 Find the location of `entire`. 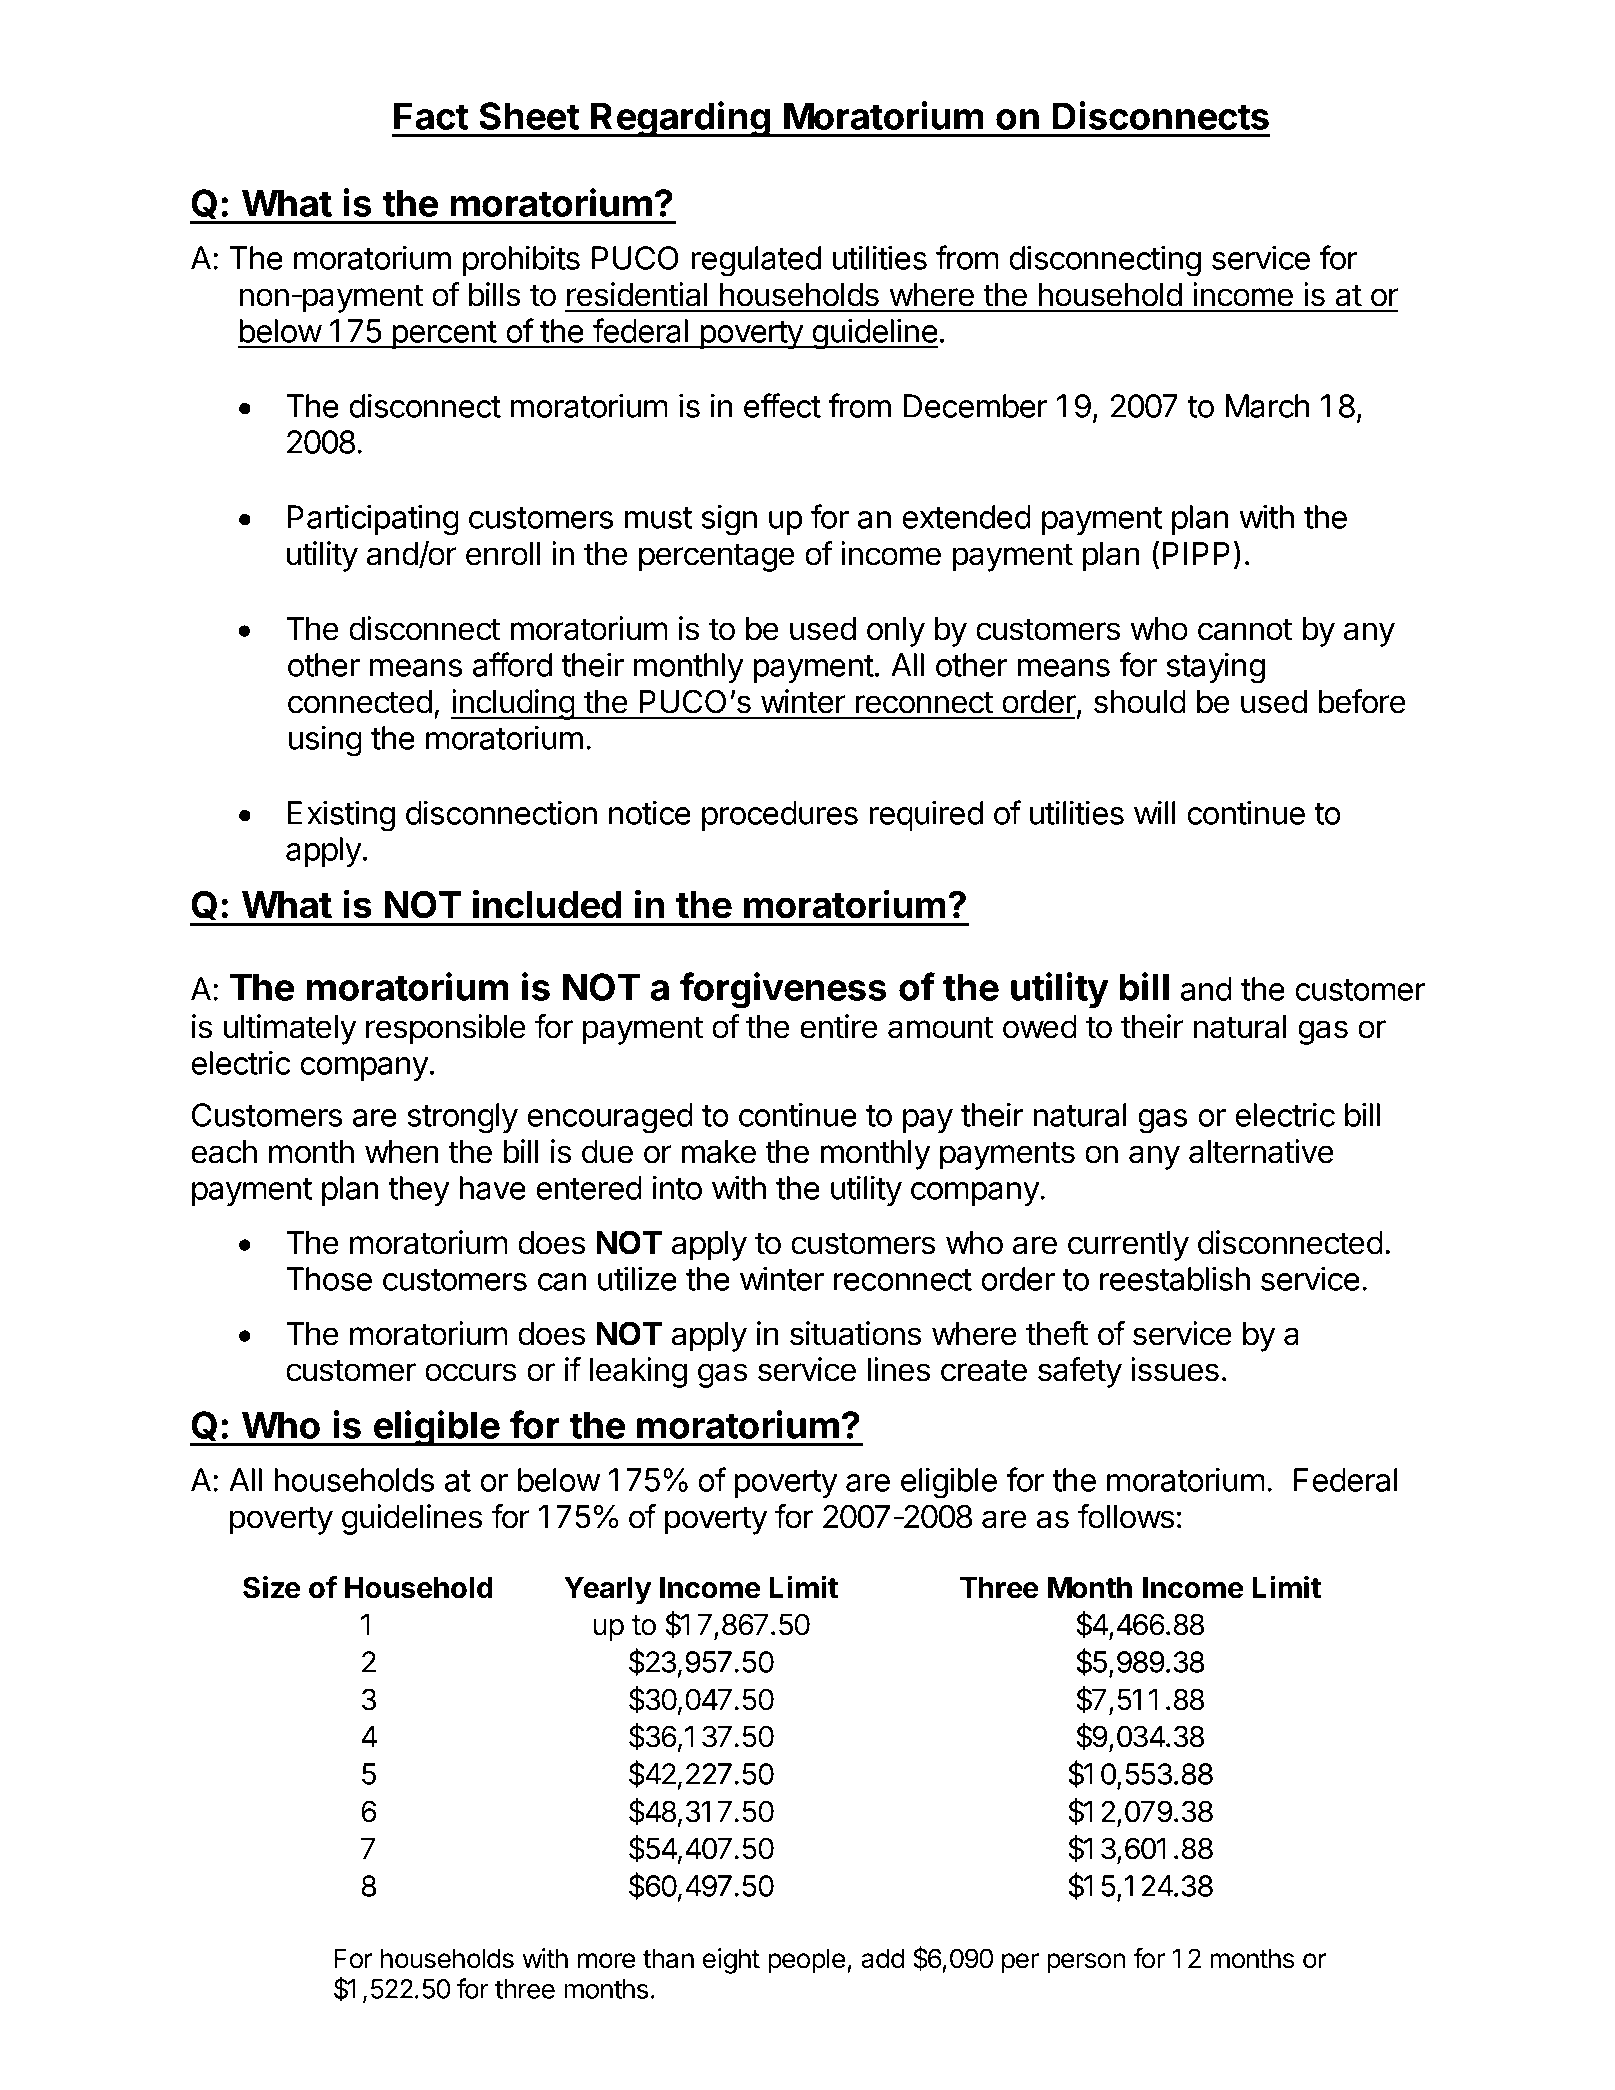

entire is located at coordinates (839, 1026).
